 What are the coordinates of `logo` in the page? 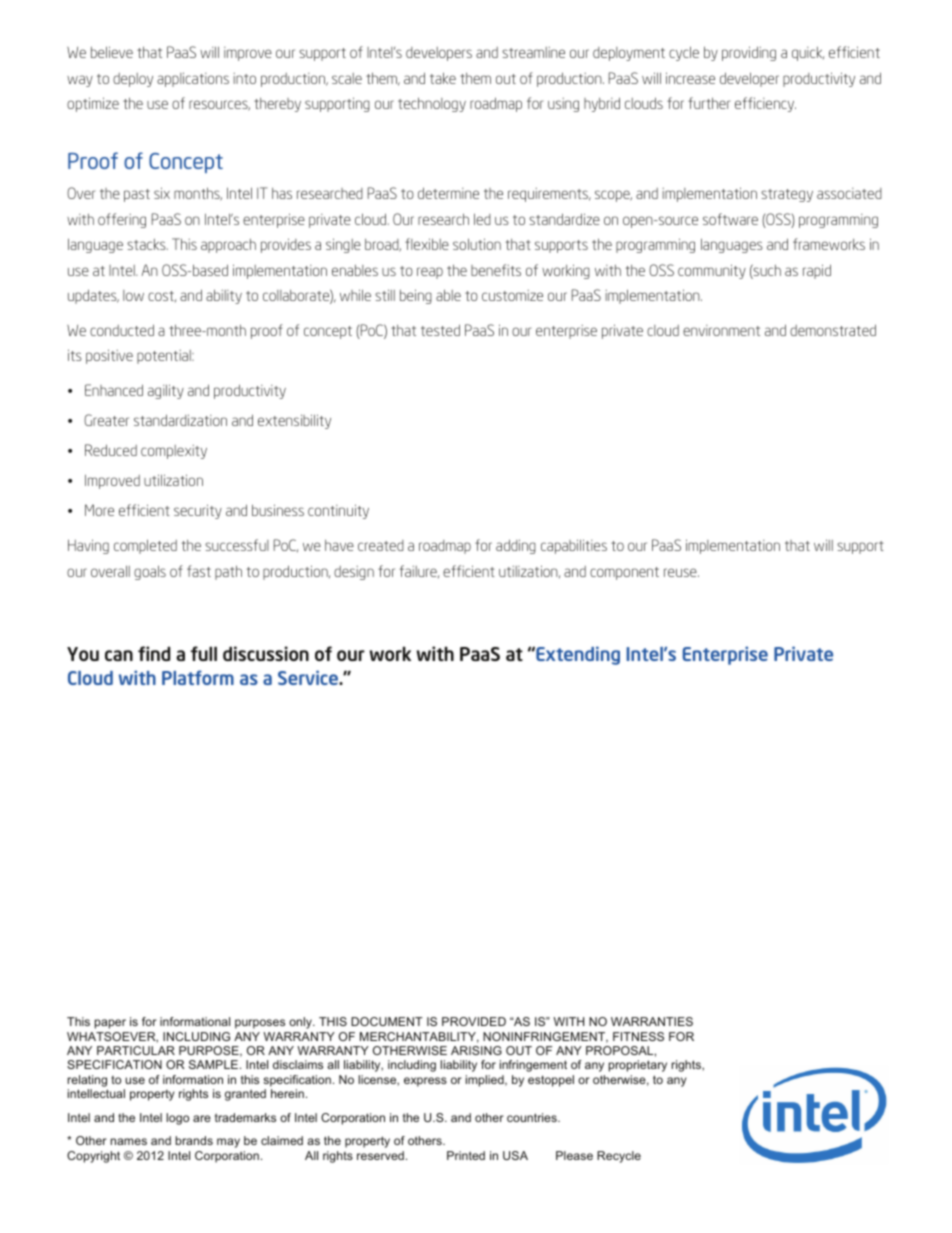 It's located at (177, 1119).
